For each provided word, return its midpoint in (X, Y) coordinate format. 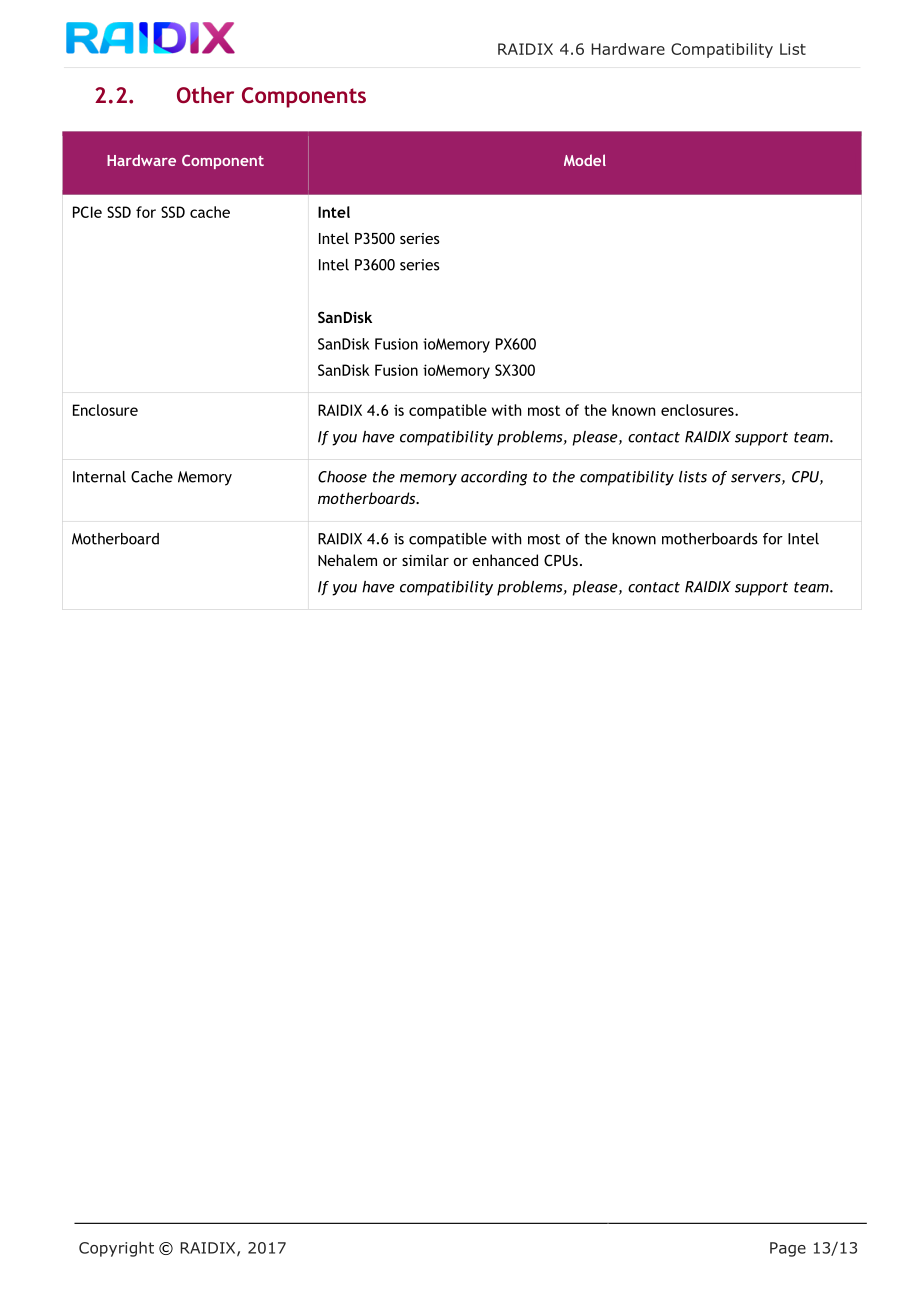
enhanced (505, 560)
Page (788, 1249)
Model (585, 160)
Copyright (116, 1249)
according (494, 478)
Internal (99, 477)
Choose (342, 477)
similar (425, 560)
